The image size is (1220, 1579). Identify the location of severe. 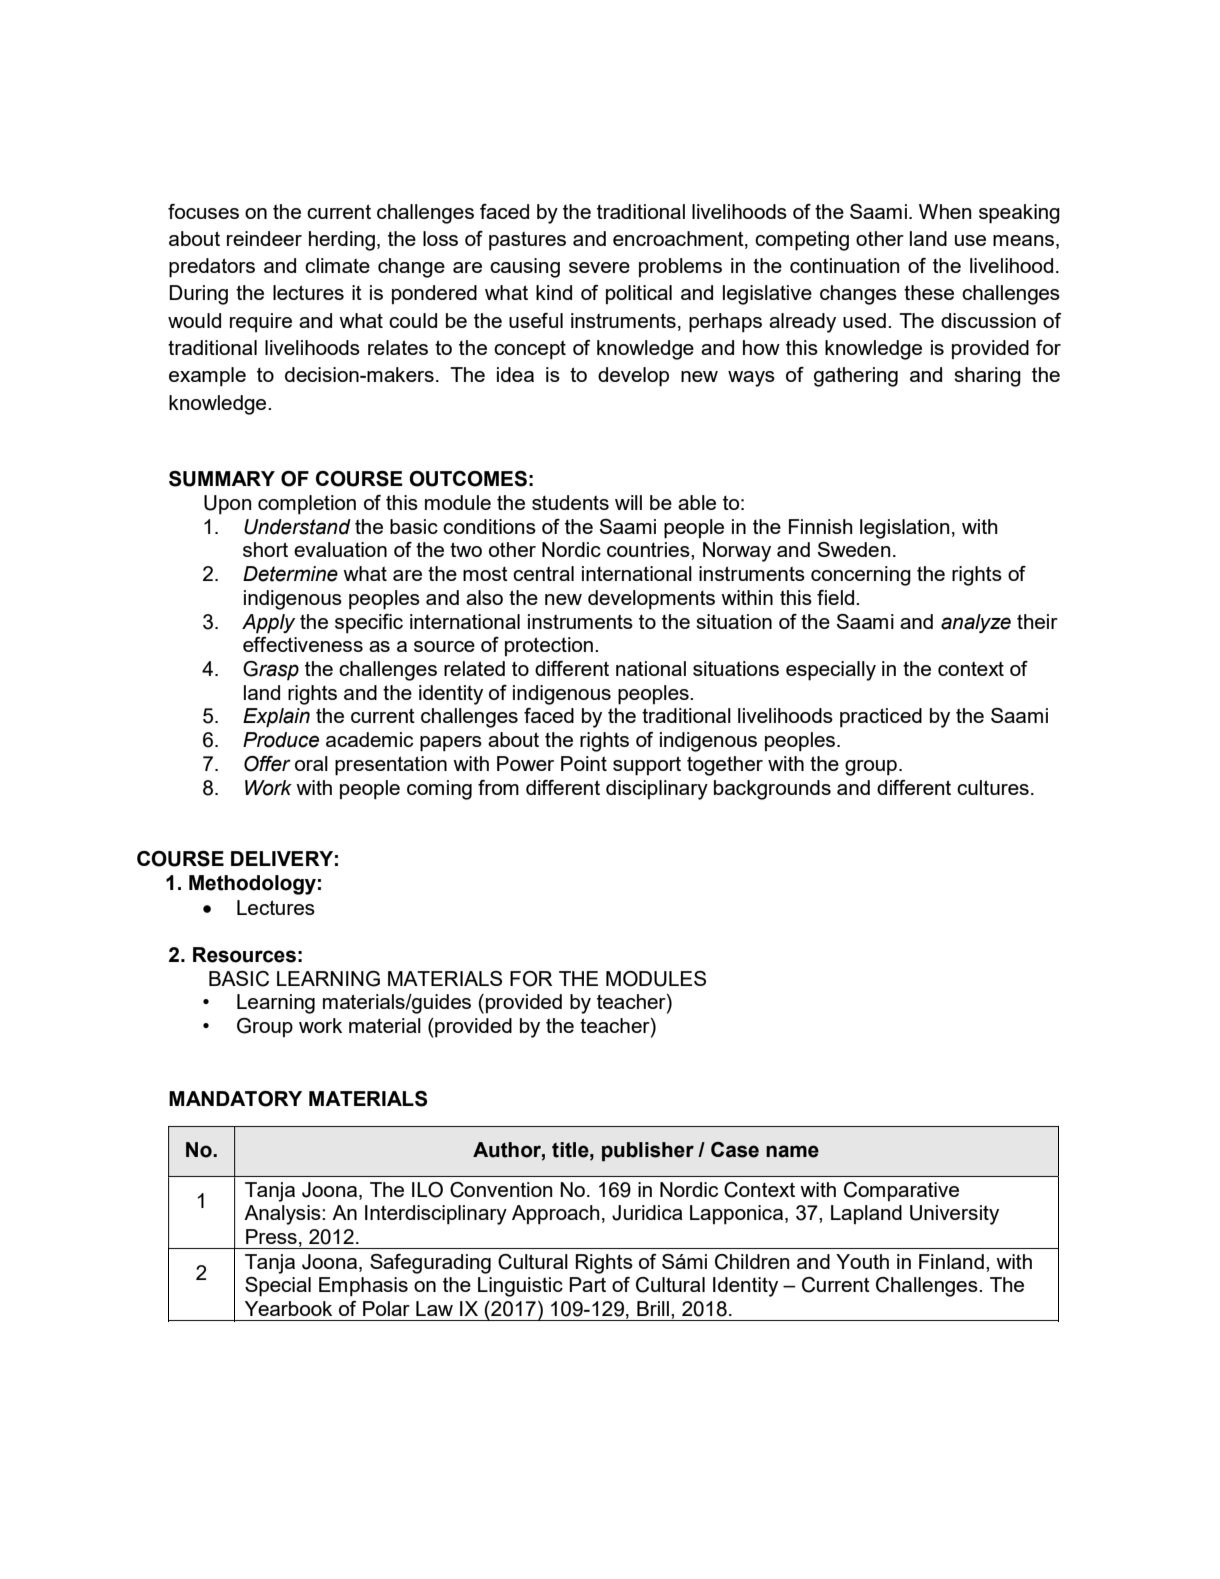
(599, 267).
